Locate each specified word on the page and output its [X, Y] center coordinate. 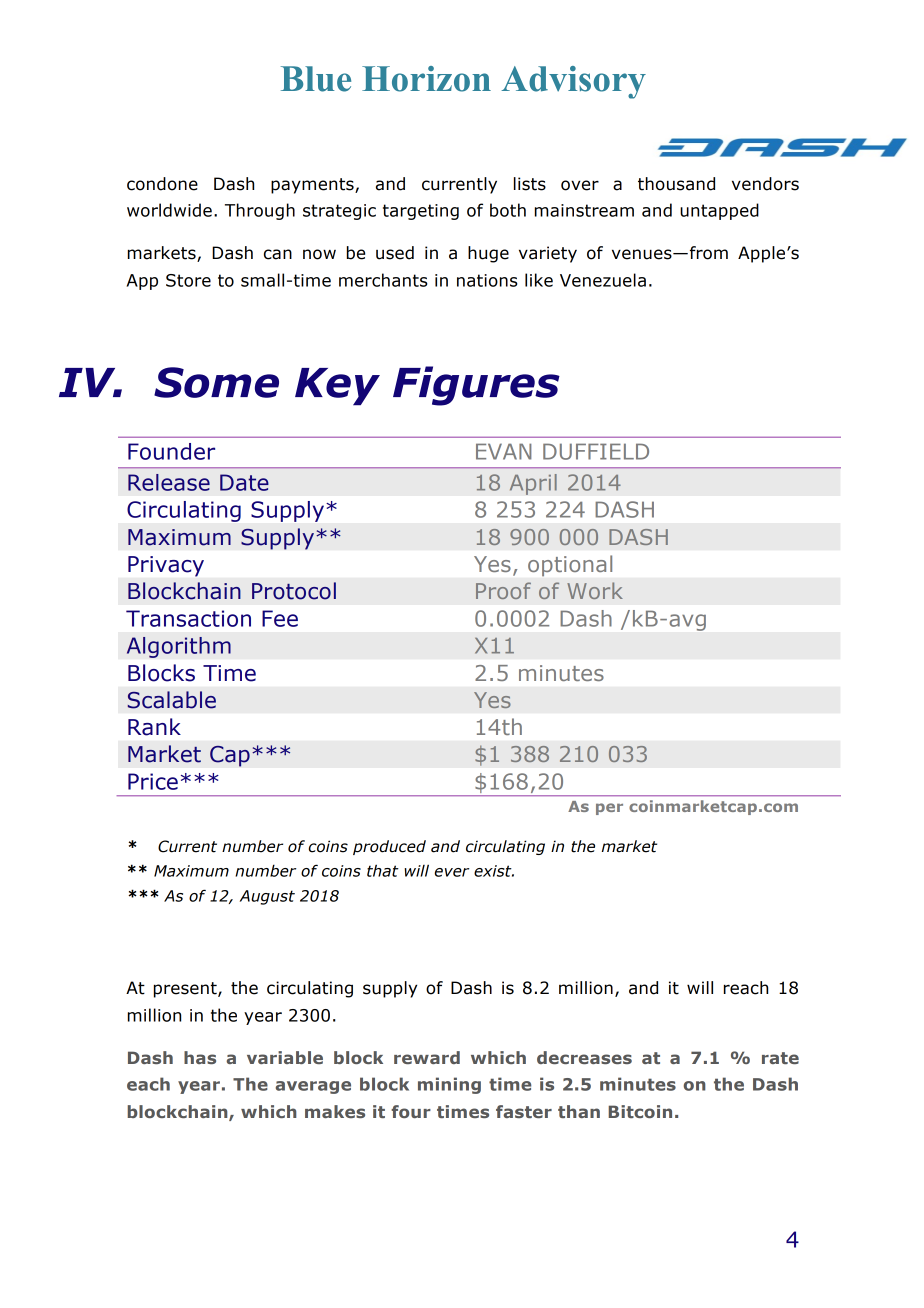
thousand [676, 184]
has [200, 1057]
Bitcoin [640, 1111]
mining [449, 1085]
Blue [316, 79]
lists [530, 184]
